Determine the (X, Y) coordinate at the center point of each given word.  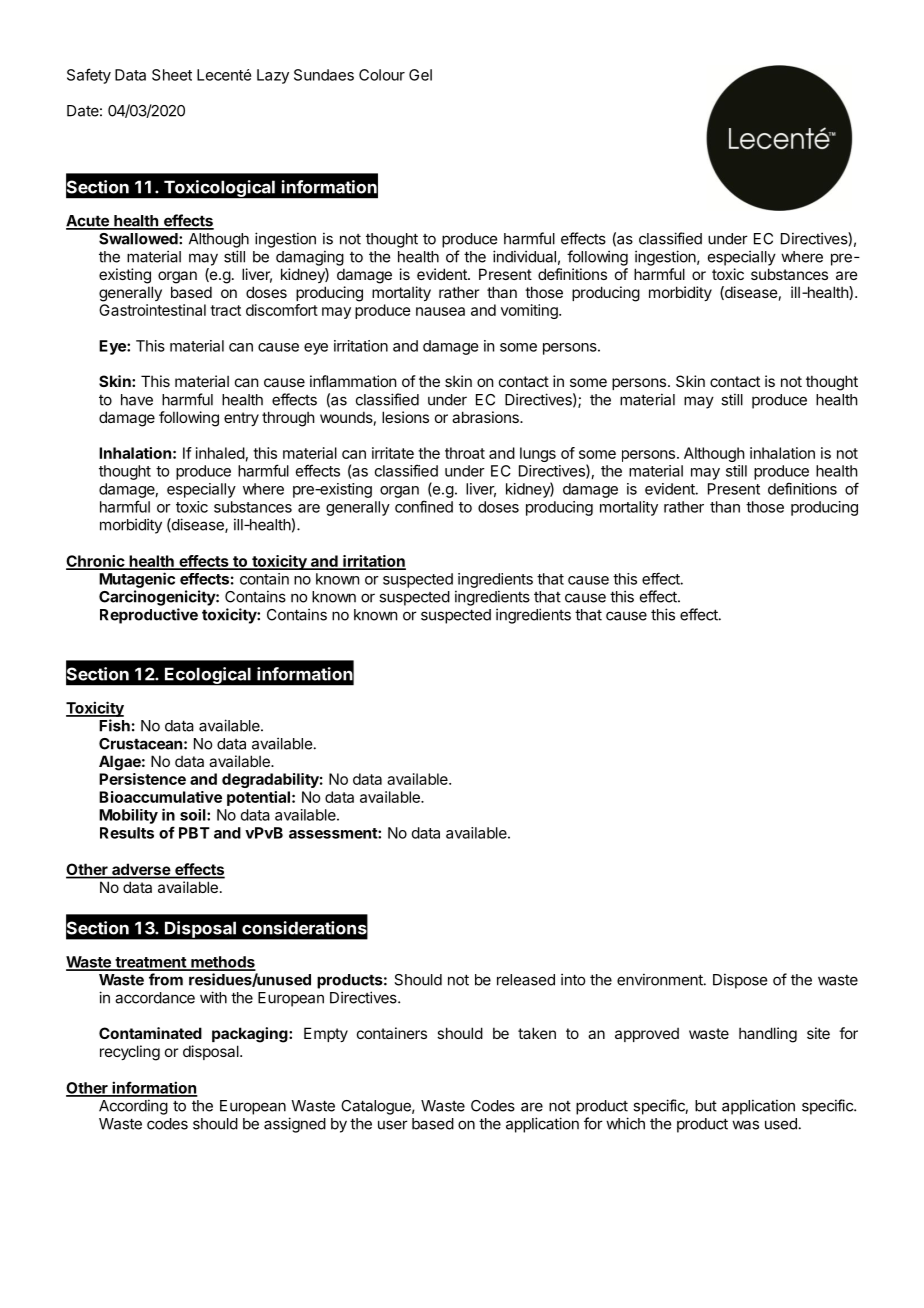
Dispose (740, 981)
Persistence (142, 779)
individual (524, 256)
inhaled (220, 453)
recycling (130, 1053)
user (393, 1125)
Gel (420, 75)
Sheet (172, 75)
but (706, 1106)
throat (465, 453)
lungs (538, 454)
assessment (334, 833)
